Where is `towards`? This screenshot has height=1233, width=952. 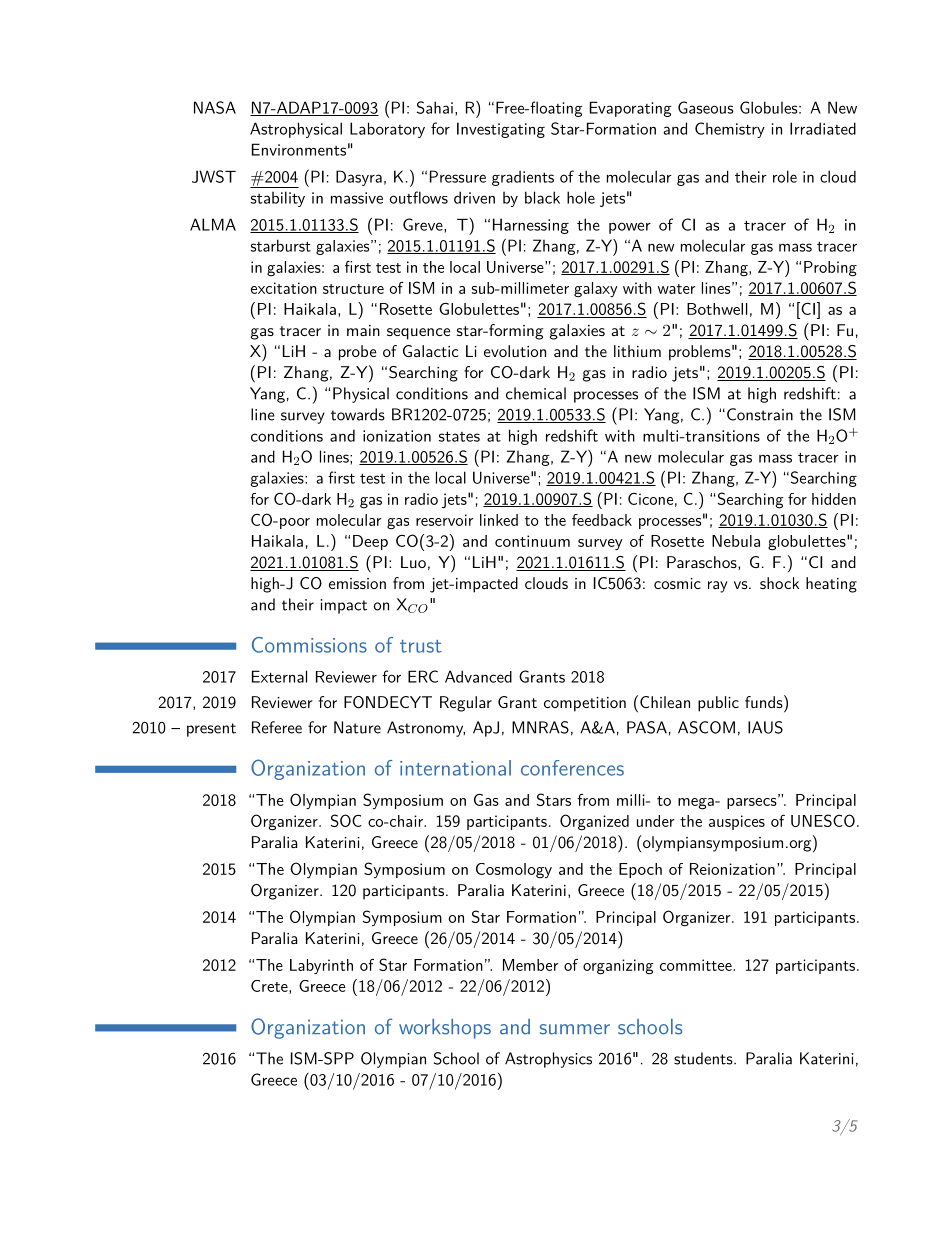 towards is located at coordinates (358, 414).
